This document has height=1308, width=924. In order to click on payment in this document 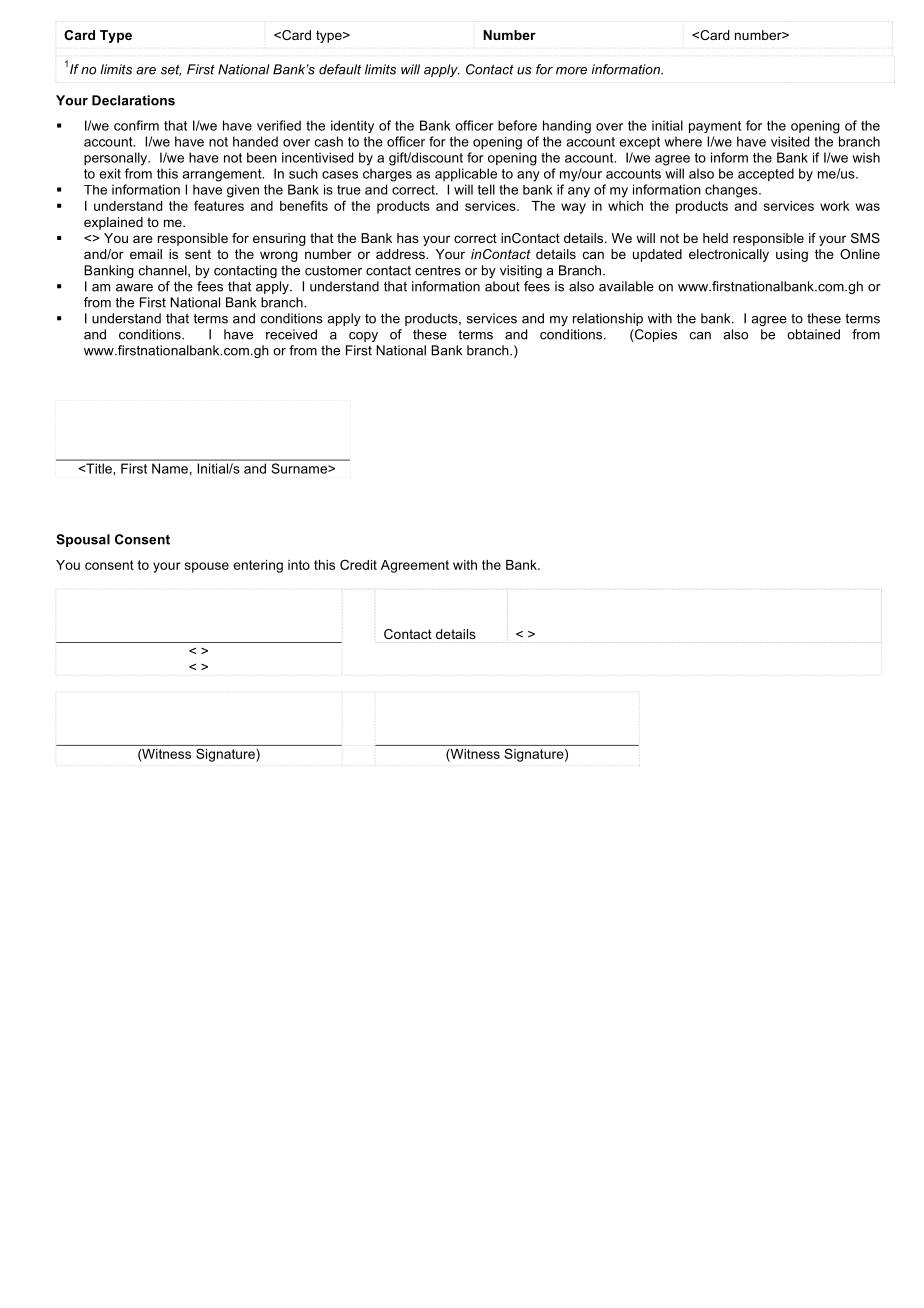, I will do `click(715, 127)`.
